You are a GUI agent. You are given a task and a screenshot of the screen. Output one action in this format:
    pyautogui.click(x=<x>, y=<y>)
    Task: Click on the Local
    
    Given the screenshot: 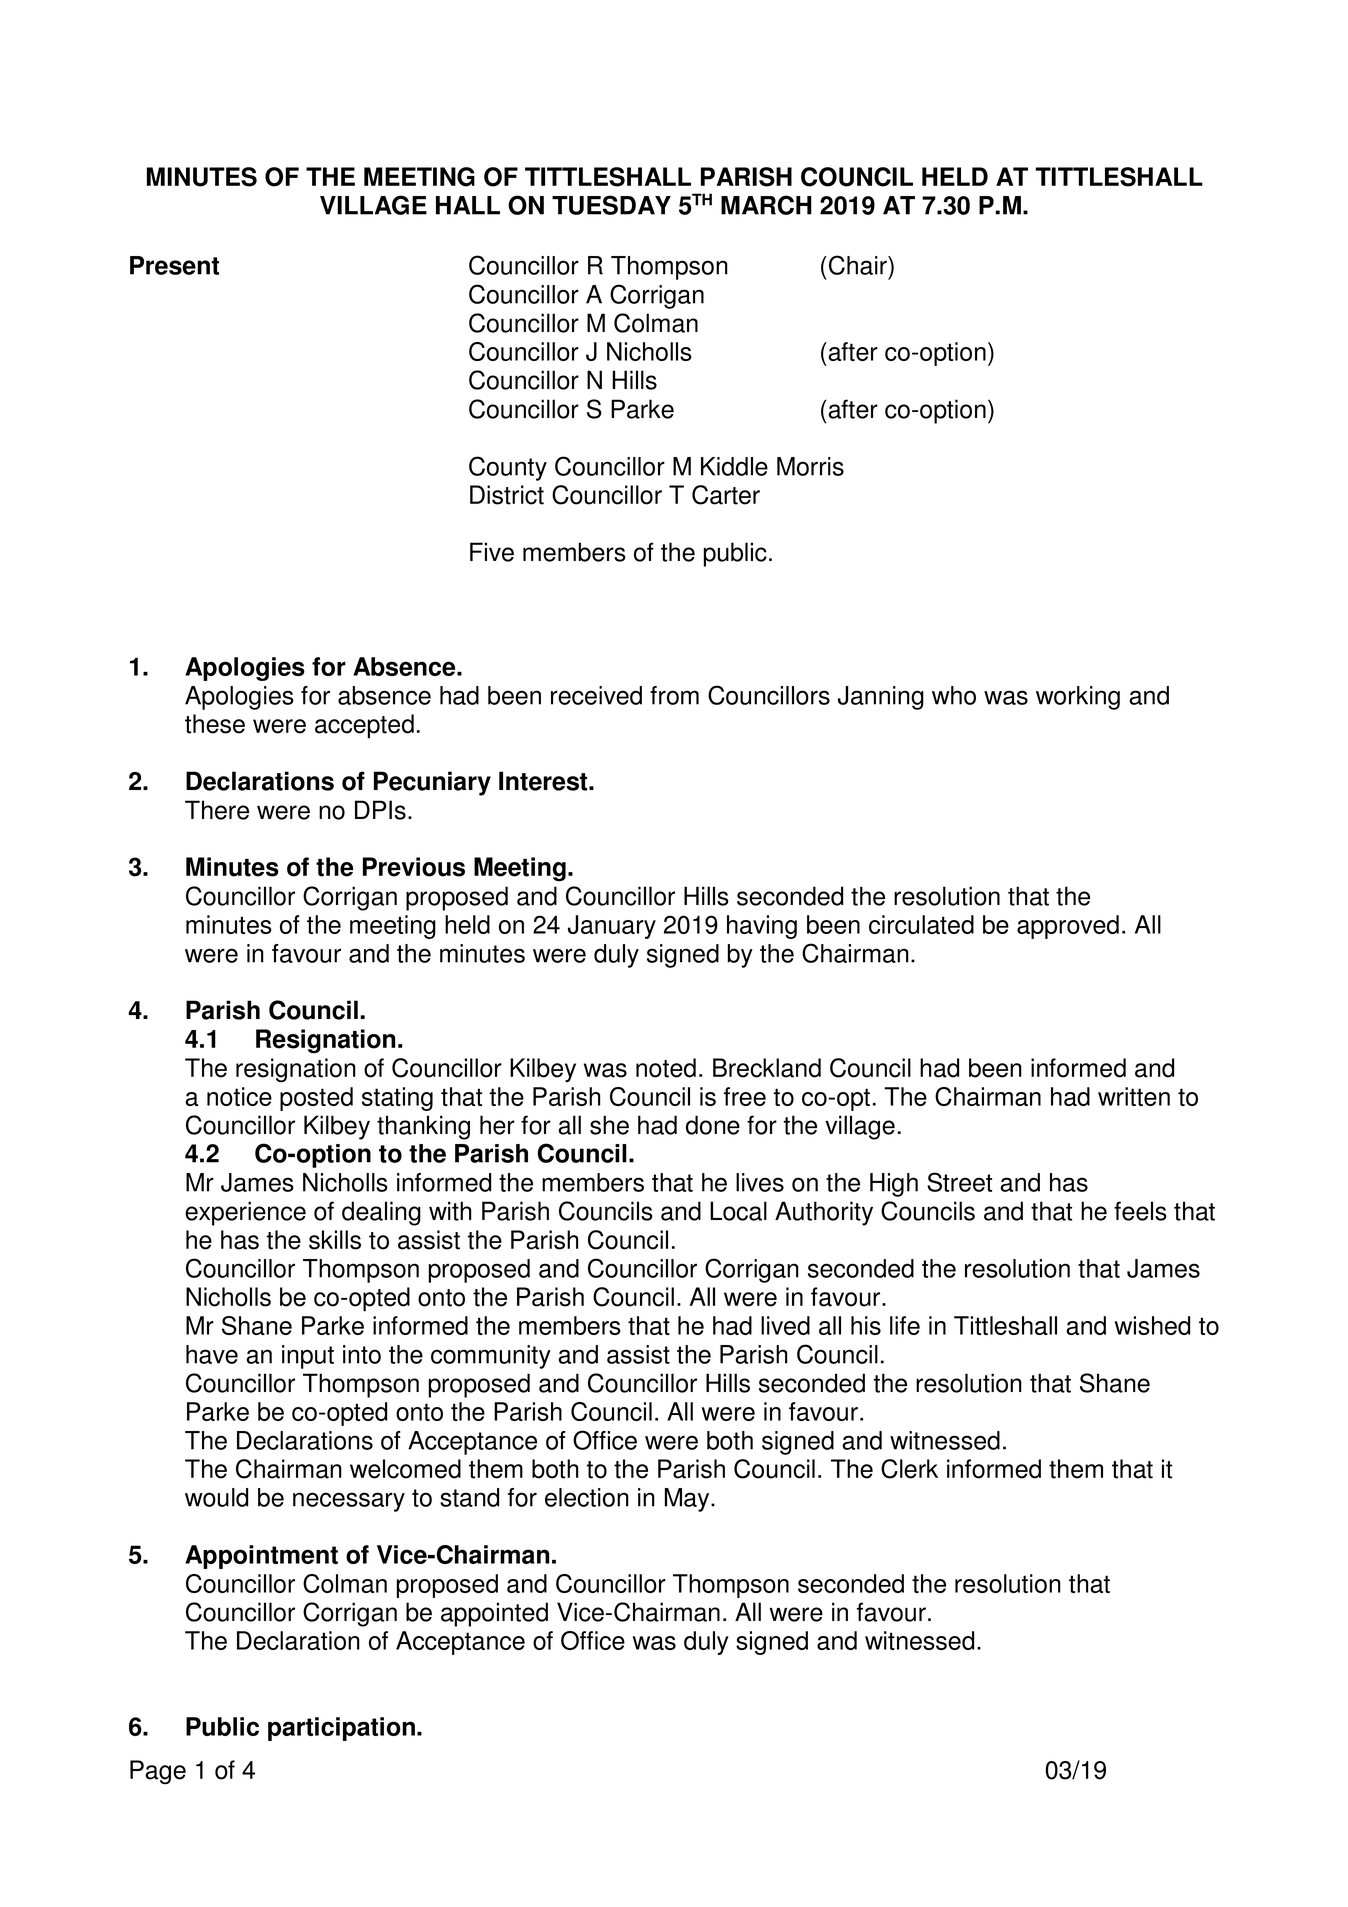 What is the action you would take?
    pyautogui.click(x=738, y=1211)
